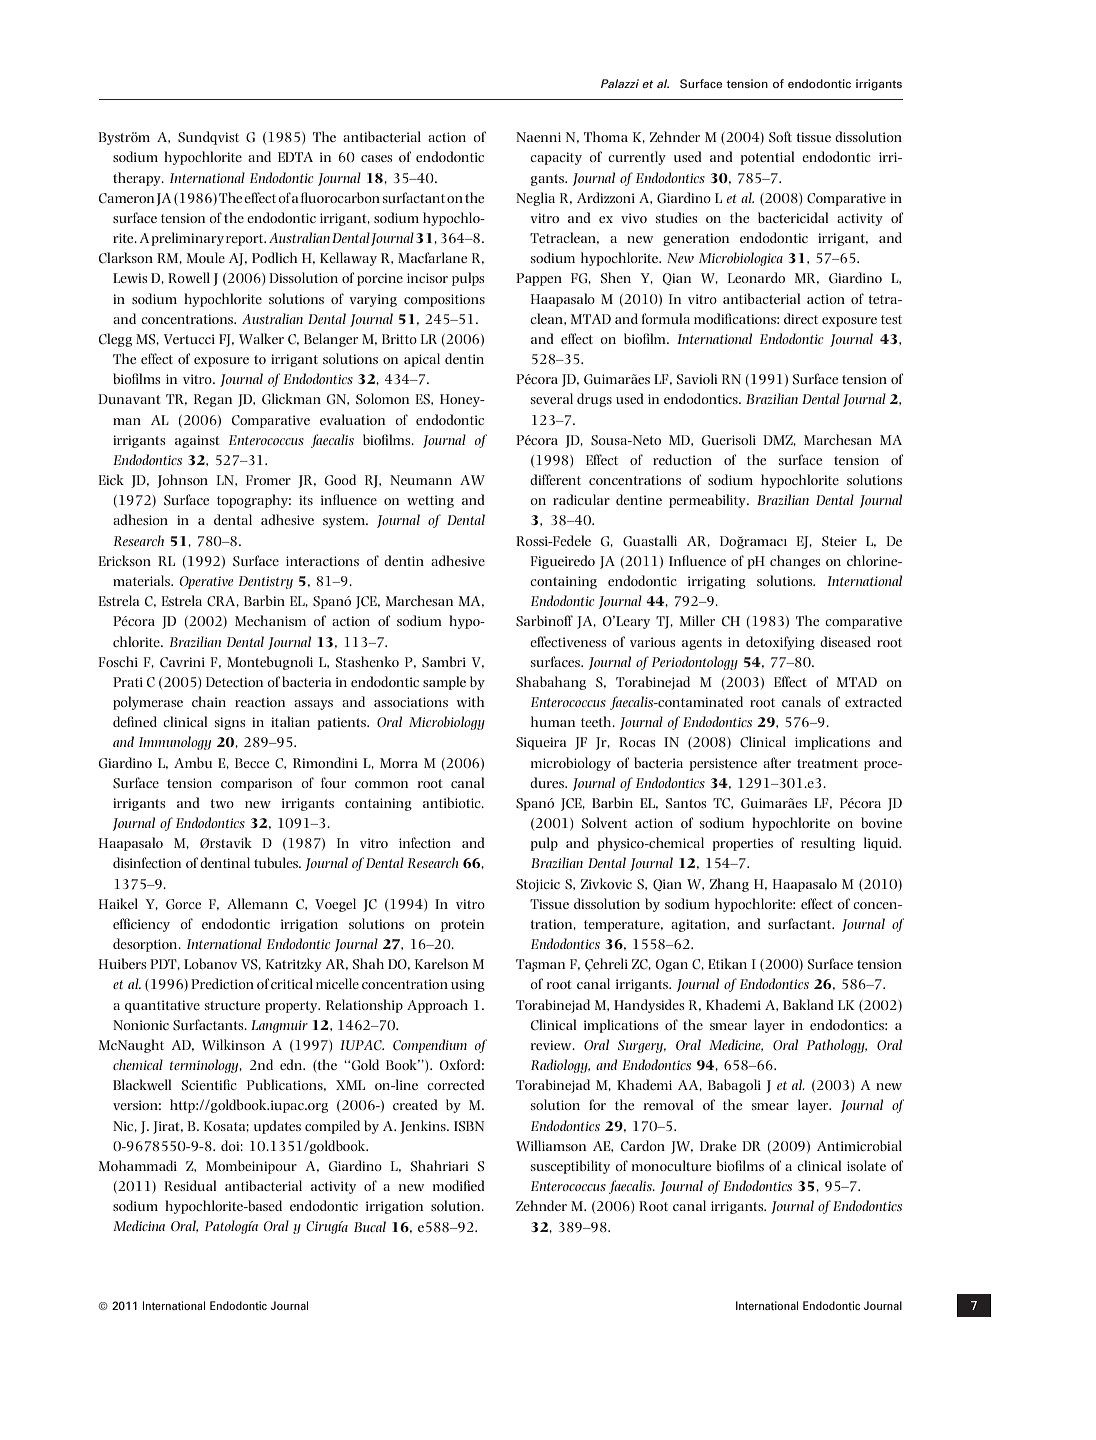  Describe the element at coordinates (866, 1165) in the image. I see `isolate` at that location.
